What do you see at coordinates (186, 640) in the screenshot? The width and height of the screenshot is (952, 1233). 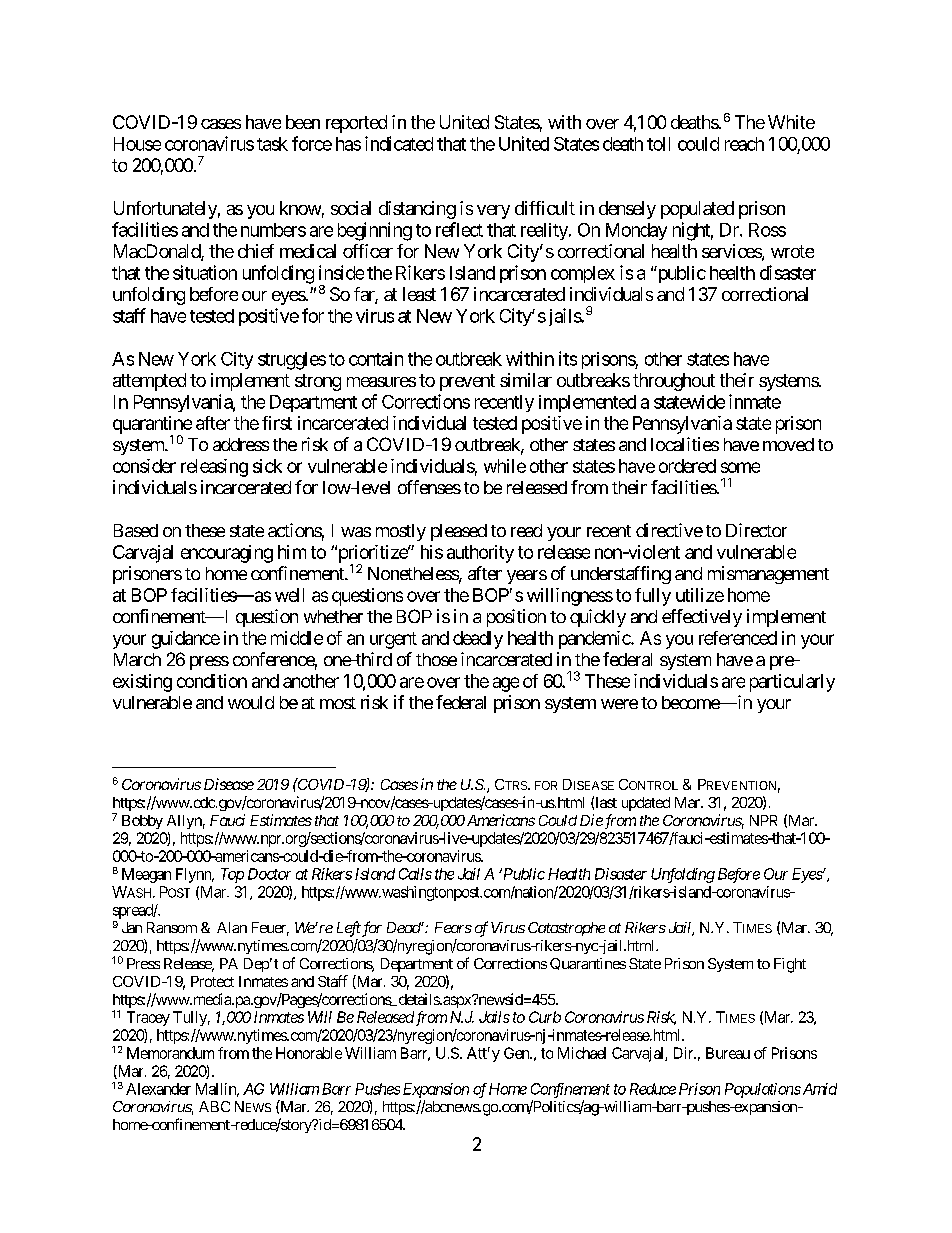 I see `guidance` at bounding box center [186, 640].
